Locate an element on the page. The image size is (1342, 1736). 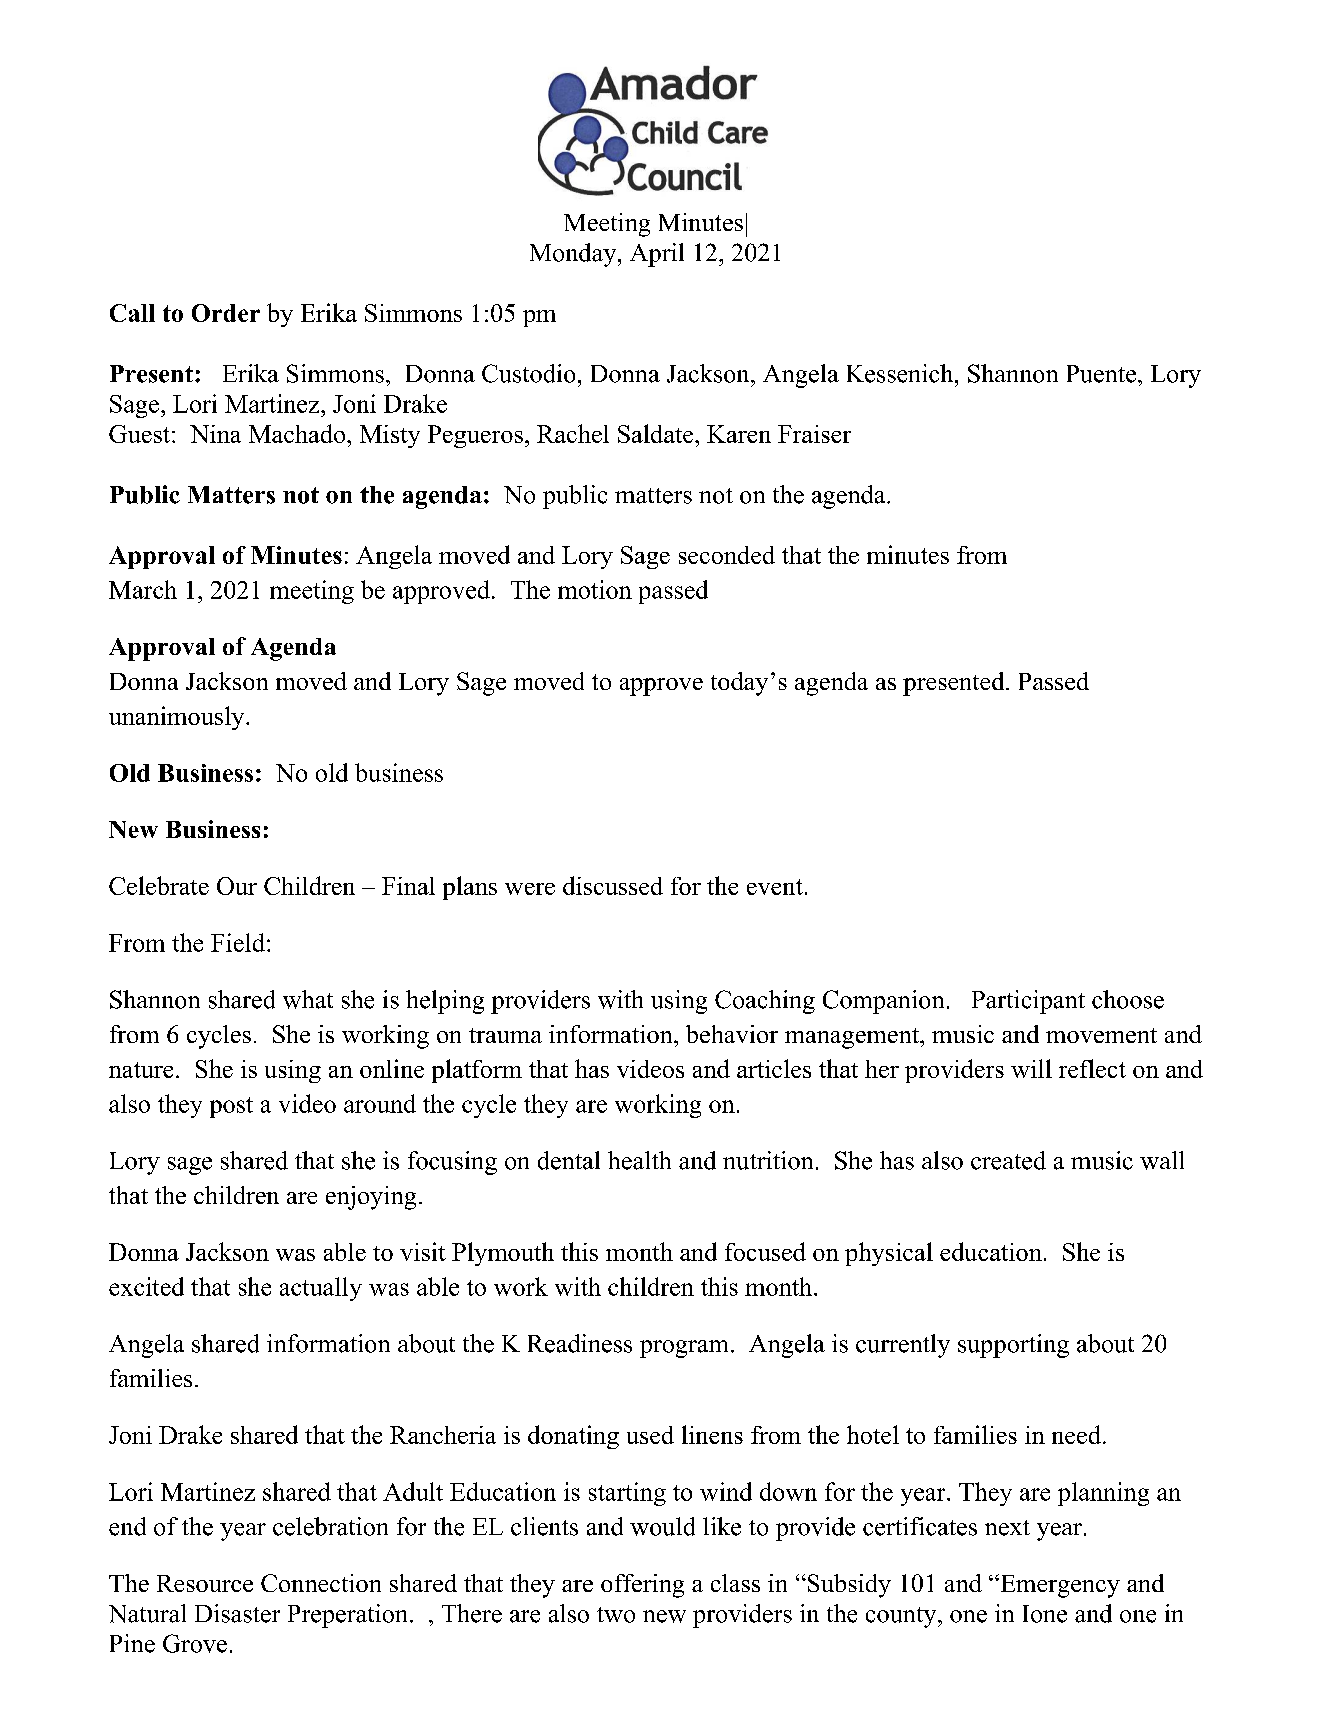
Field is located at coordinates (238, 942).
